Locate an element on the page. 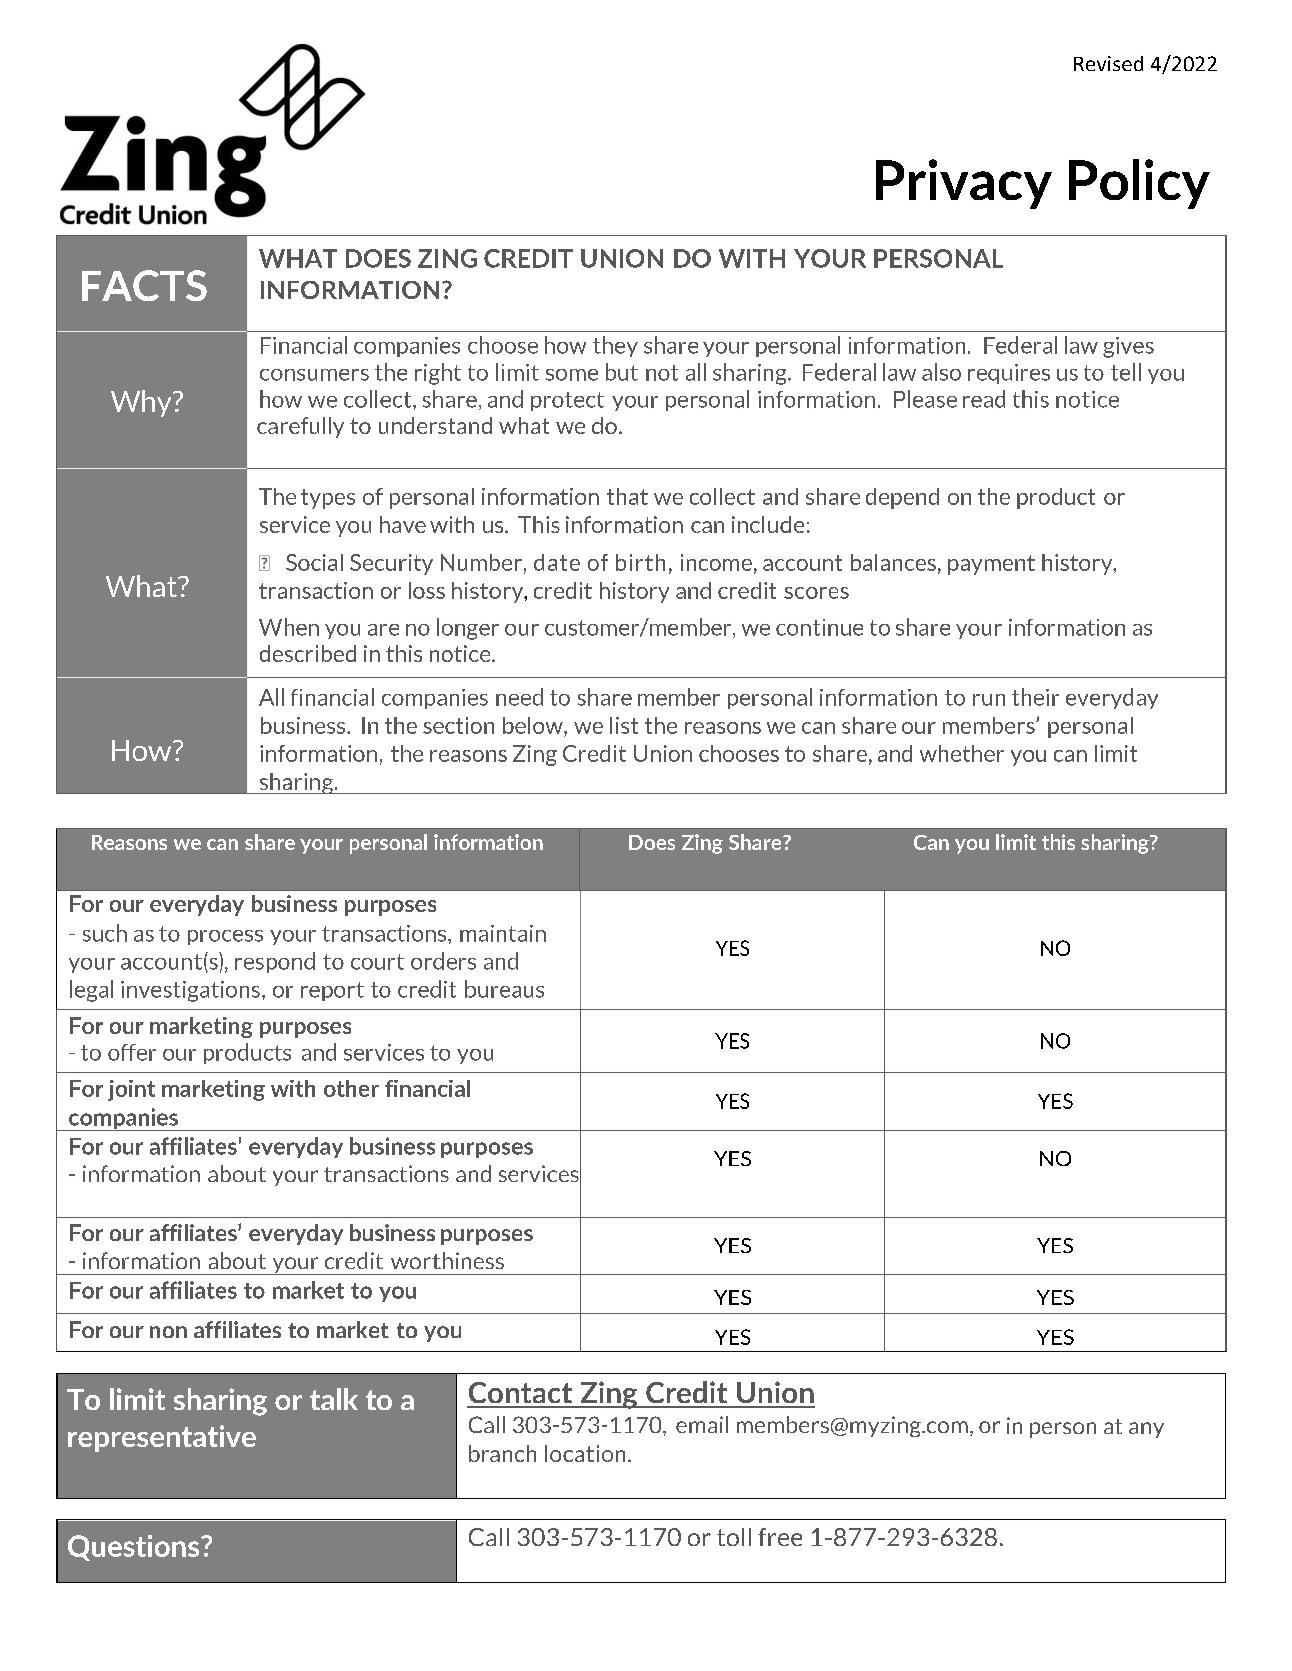 The width and height of the image is (1292, 1671). whether is located at coordinates (962, 753).
